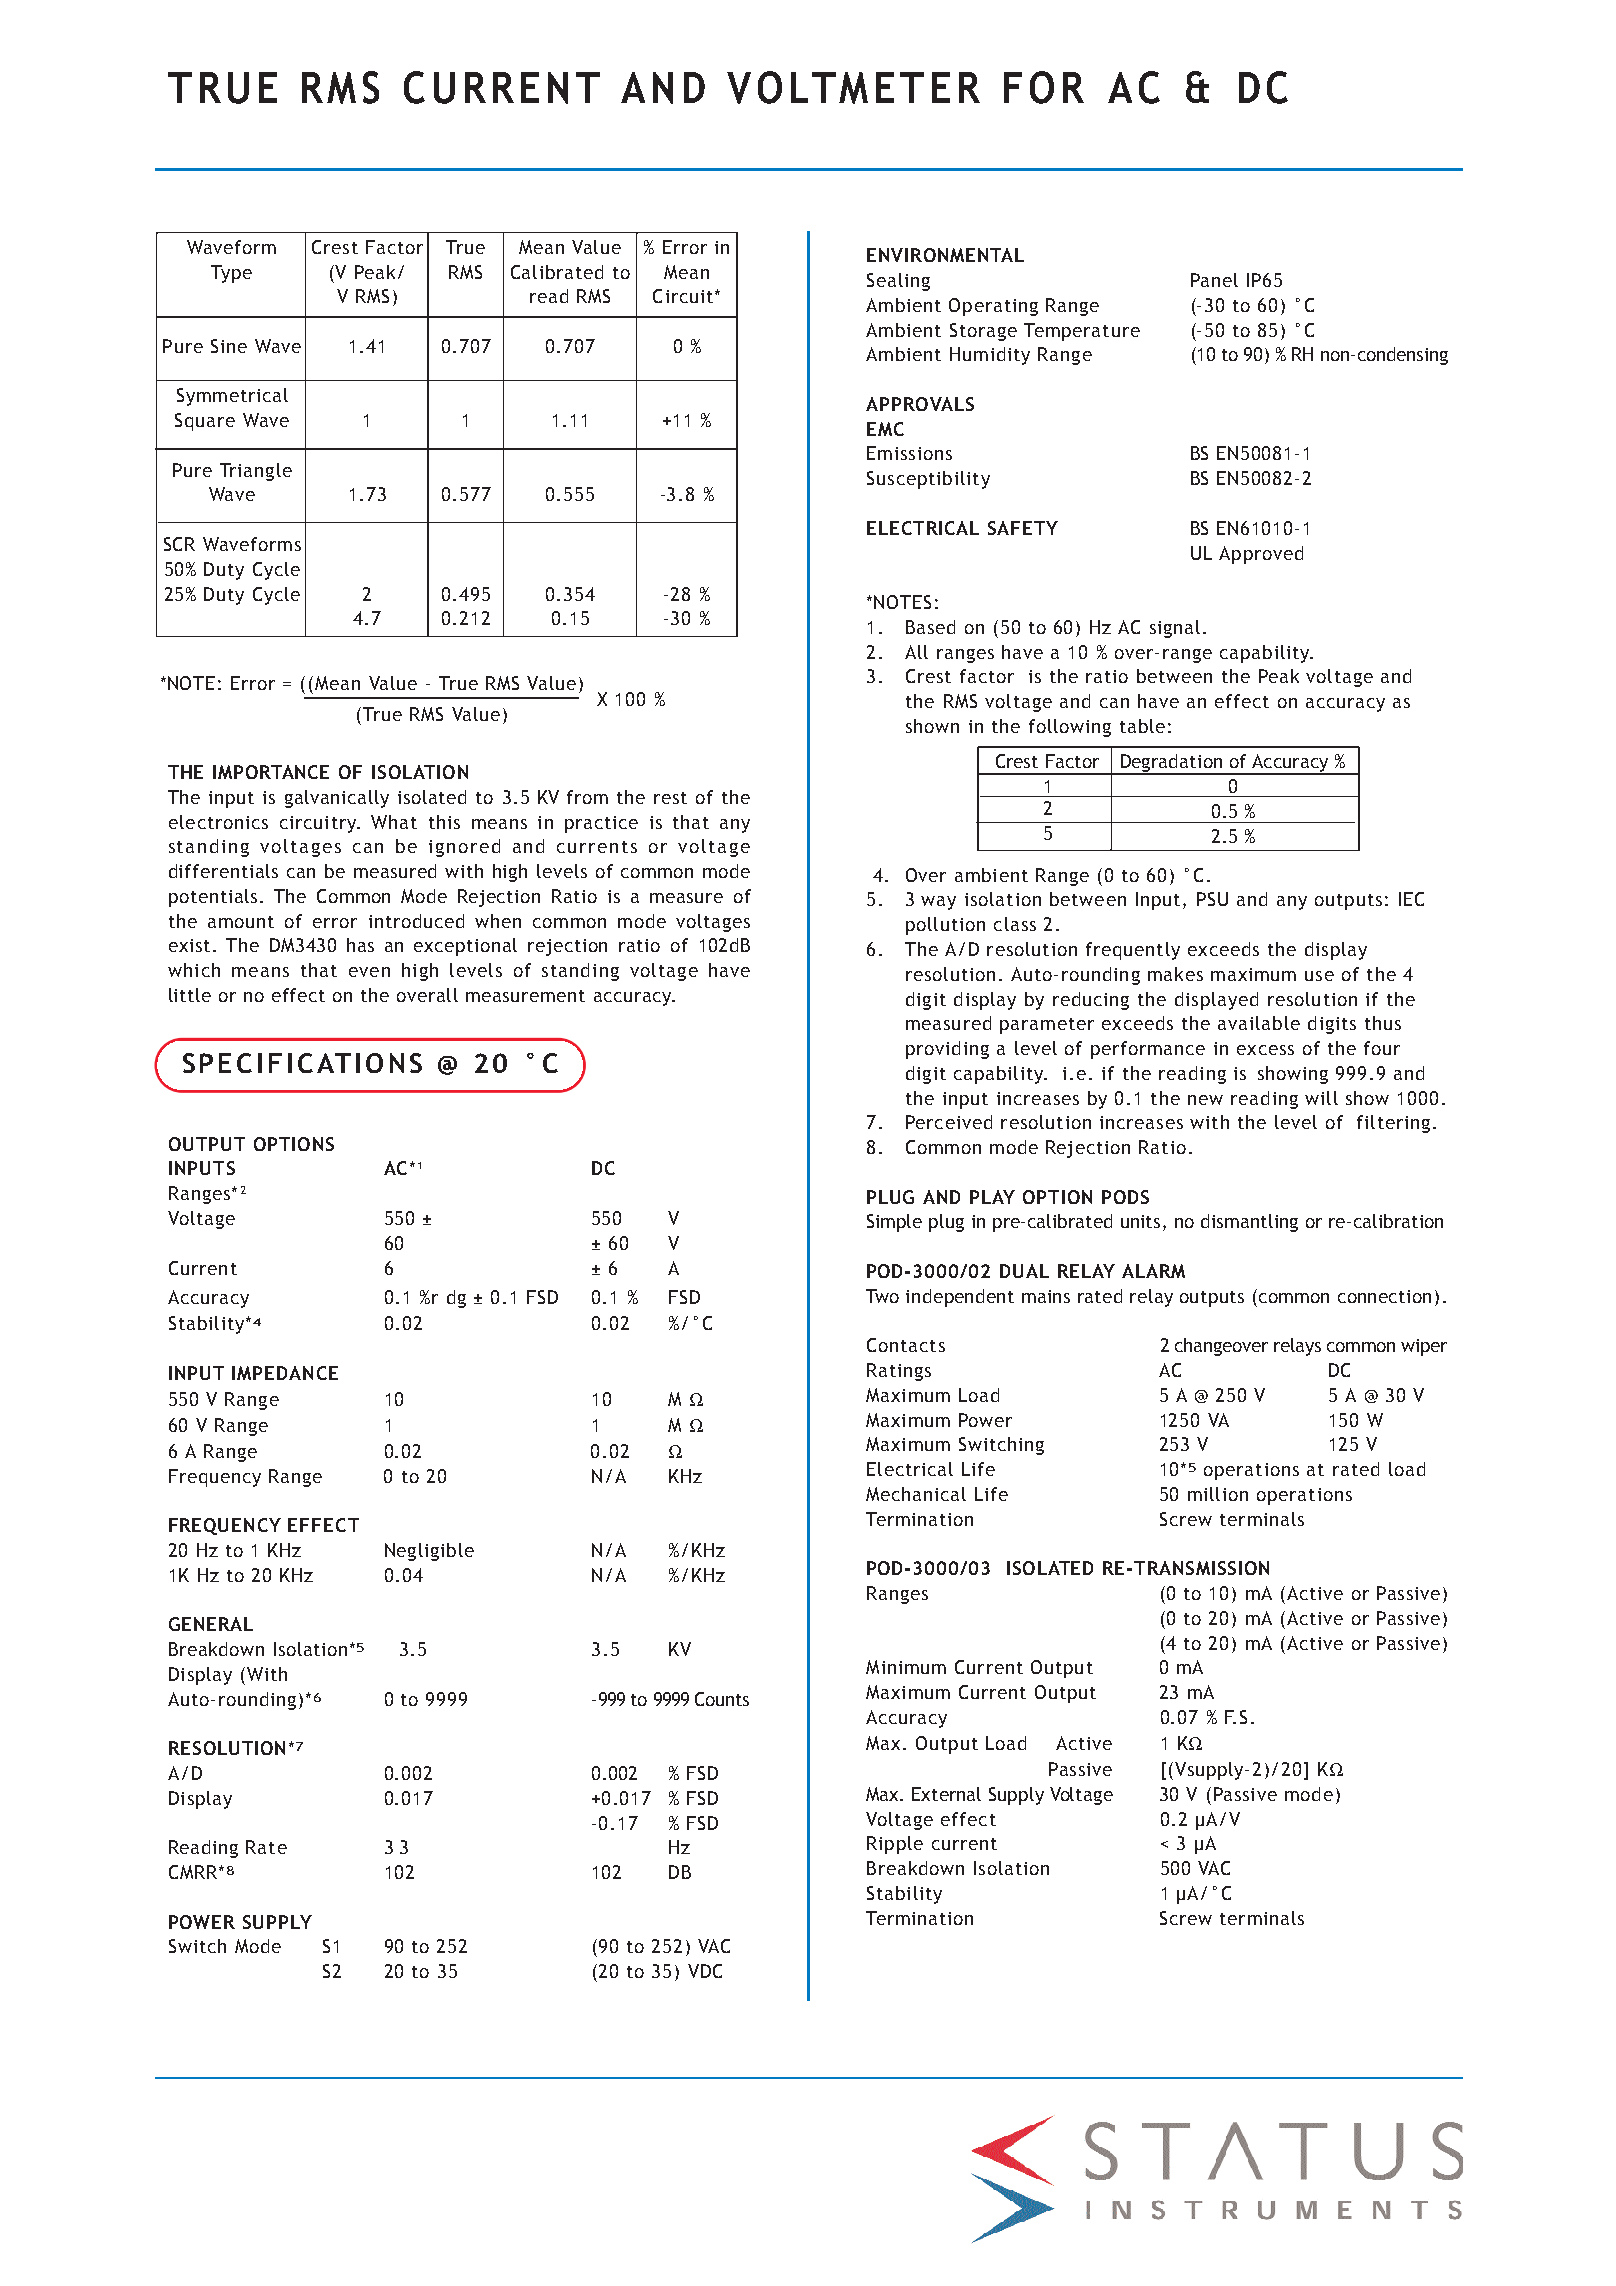 This screenshot has height=2286, width=1616. I want to click on even, so click(369, 972).
